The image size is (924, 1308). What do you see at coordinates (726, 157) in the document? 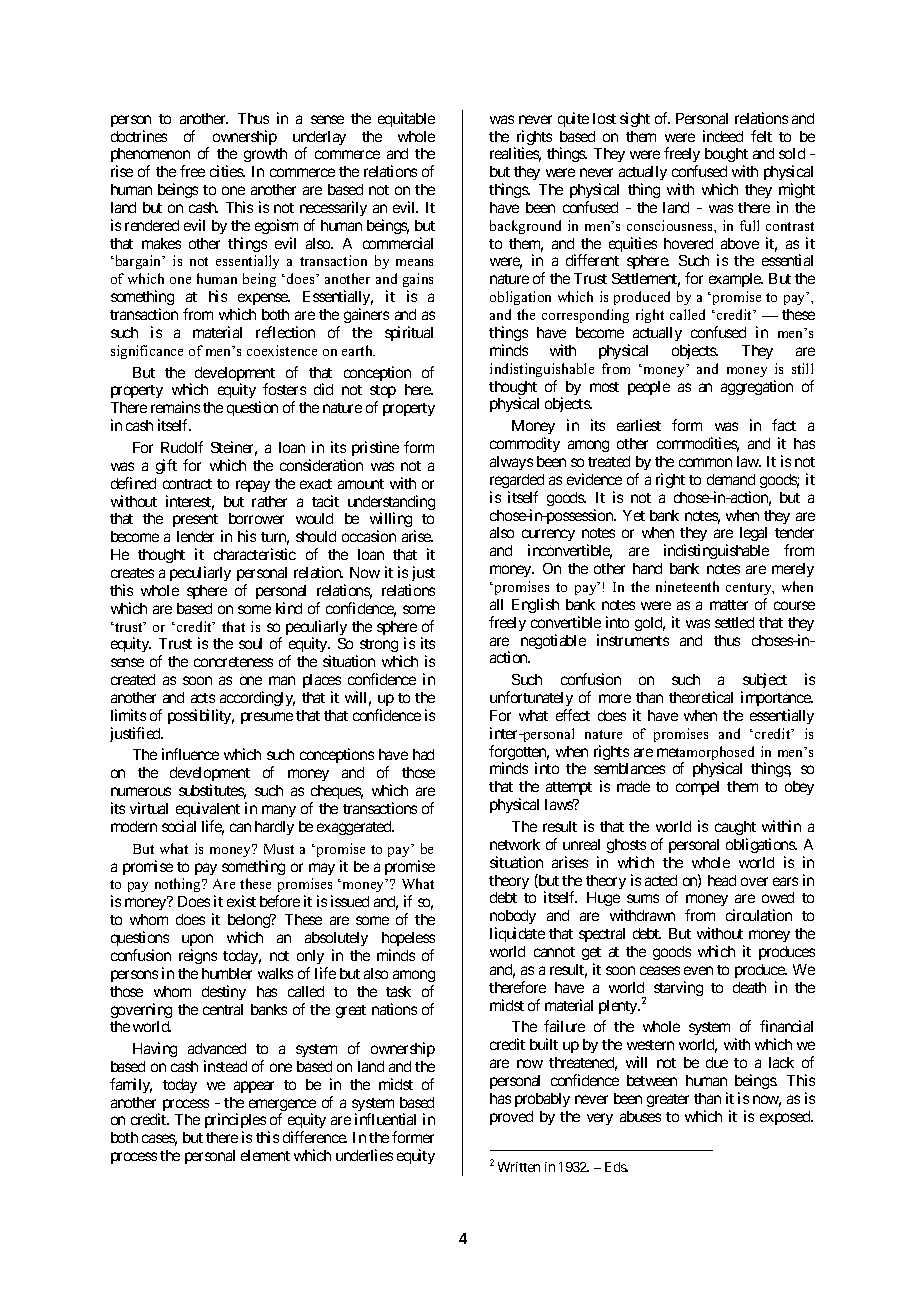
I see `bought` at bounding box center [726, 157].
